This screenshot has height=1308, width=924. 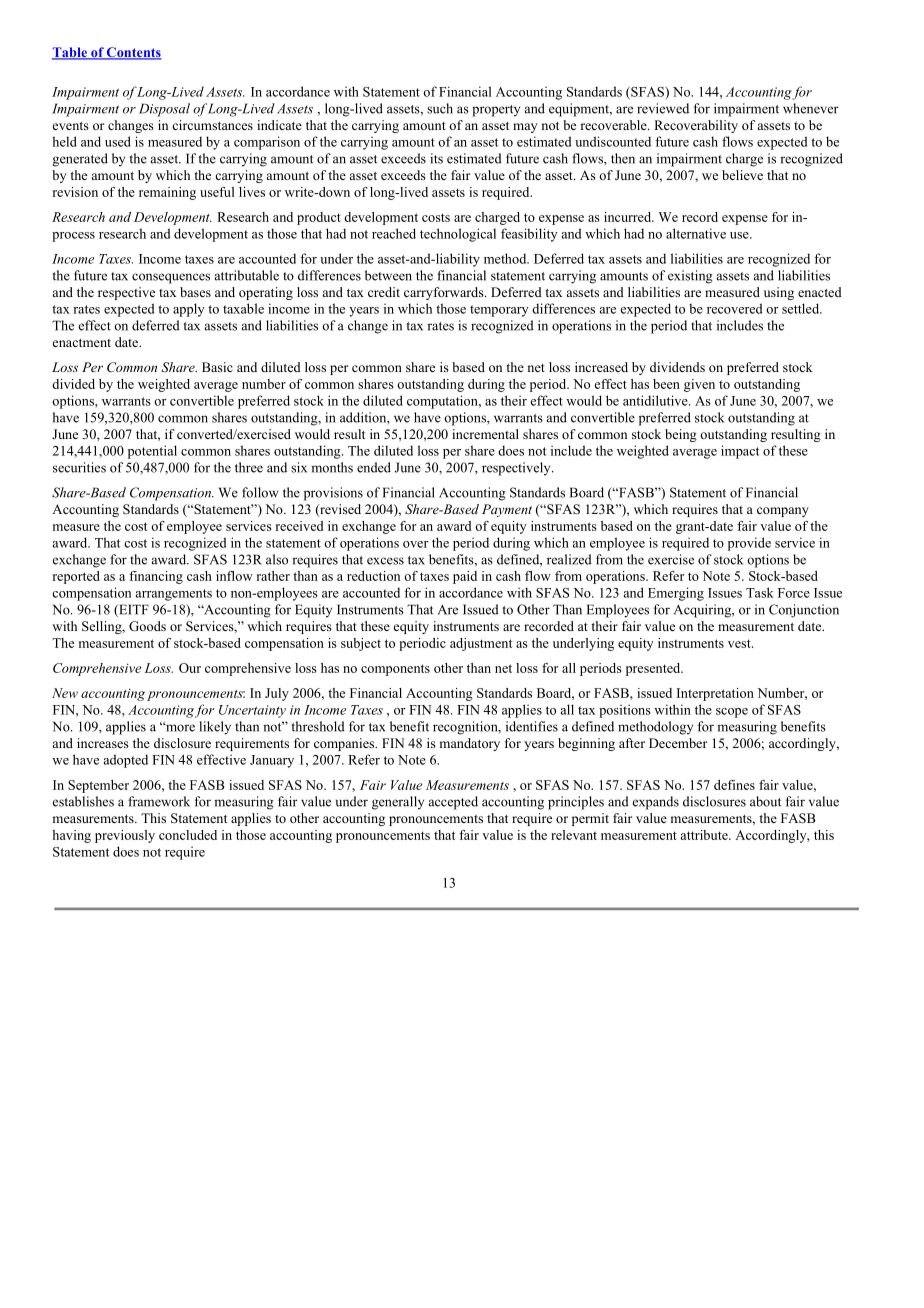 I want to click on about, so click(x=766, y=801).
